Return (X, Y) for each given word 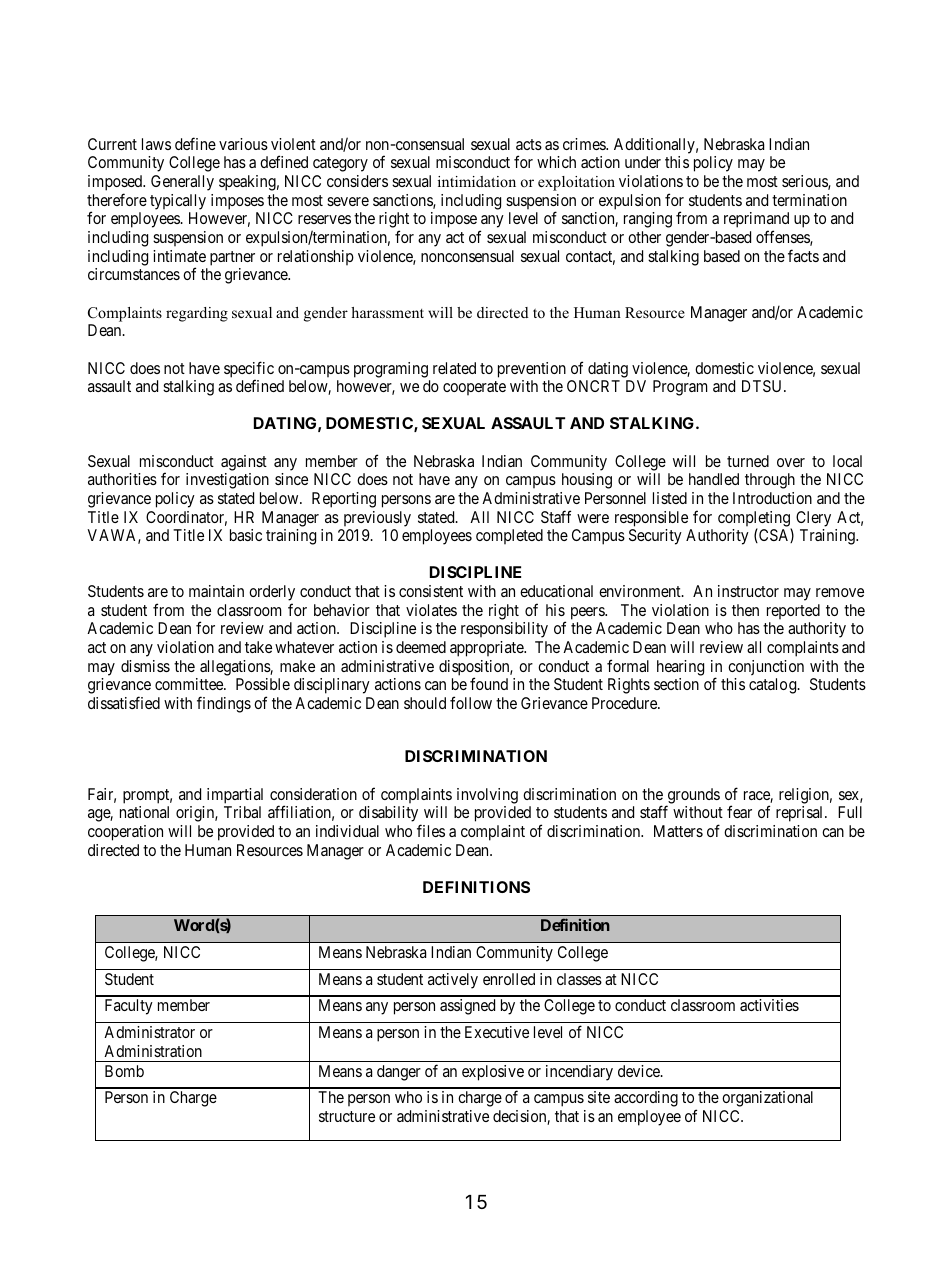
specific (249, 370)
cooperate (474, 388)
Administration (153, 1051)
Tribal (242, 812)
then (745, 610)
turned (748, 461)
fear (739, 811)
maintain (216, 591)
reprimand (756, 221)
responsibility (504, 630)
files (431, 830)
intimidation (477, 181)
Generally (182, 183)
